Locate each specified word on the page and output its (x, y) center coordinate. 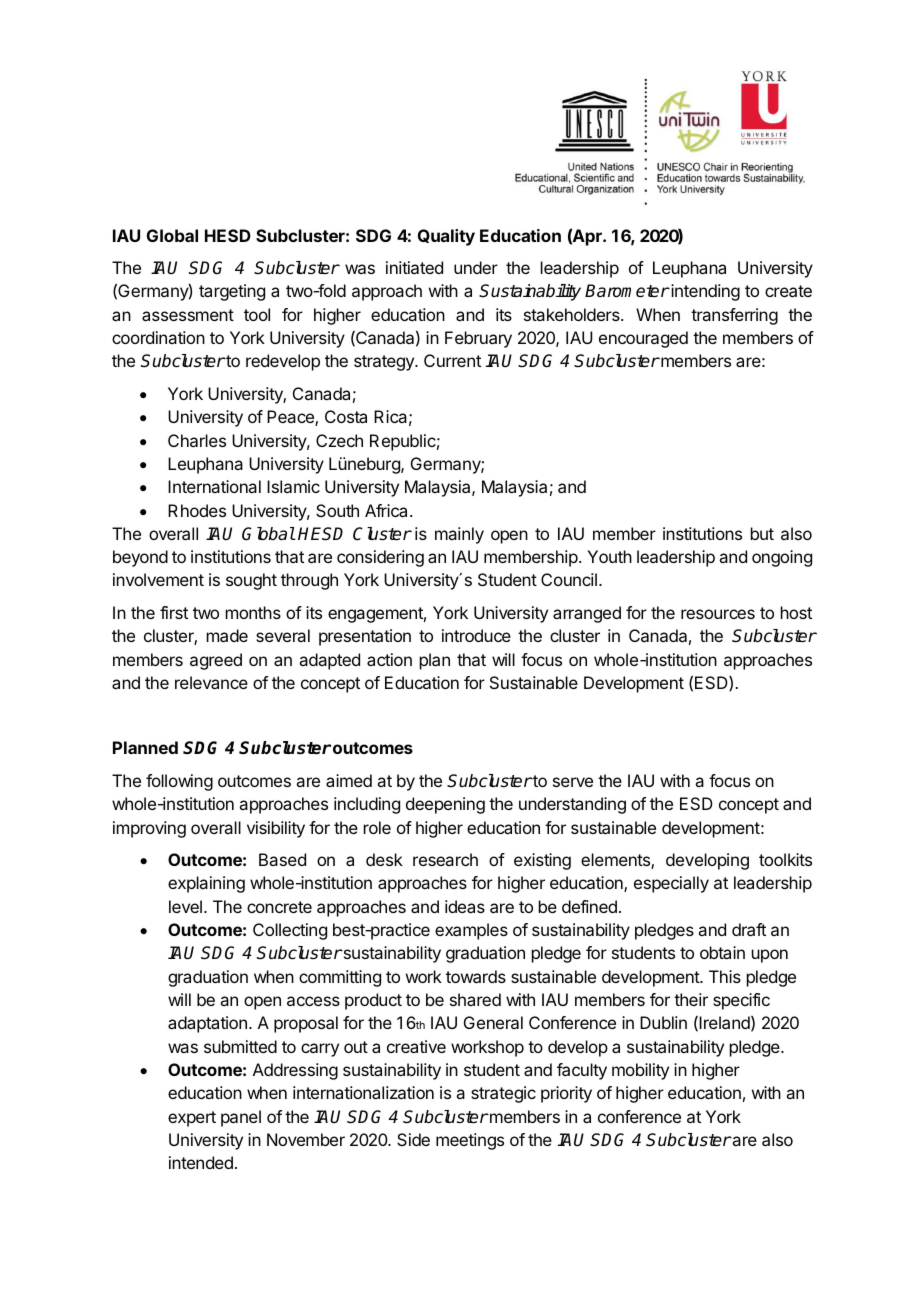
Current (452, 360)
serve (573, 782)
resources (718, 614)
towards (476, 976)
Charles (197, 440)
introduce (476, 635)
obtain (722, 952)
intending (704, 292)
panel (241, 1118)
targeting (232, 292)
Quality (446, 237)
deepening (445, 805)
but (762, 533)
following (179, 782)
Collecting (290, 931)
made (227, 635)
